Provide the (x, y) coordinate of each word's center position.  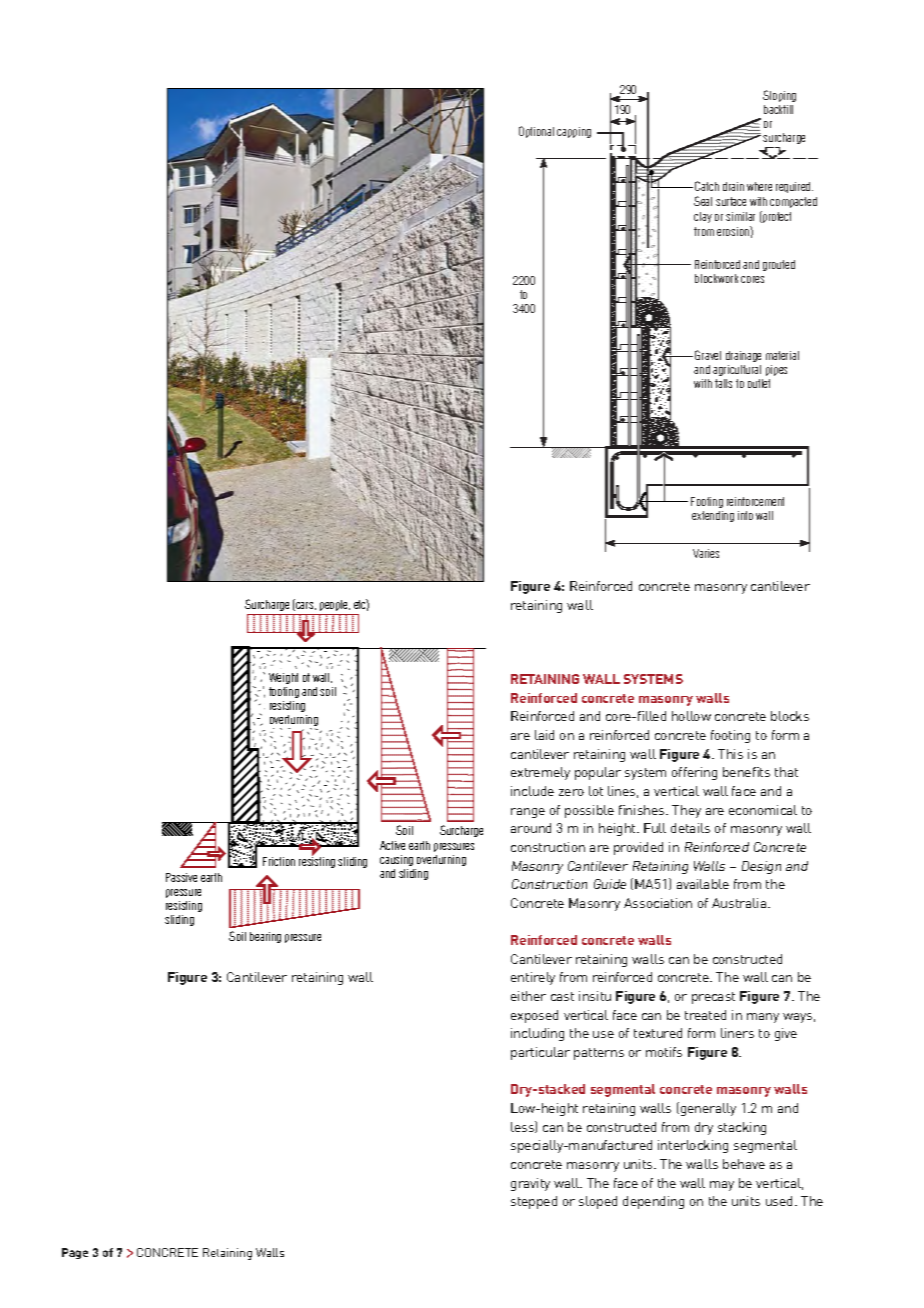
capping (574, 132)
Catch (707, 186)
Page (75, 1253)
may (722, 1186)
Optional (536, 132)
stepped (534, 1202)
